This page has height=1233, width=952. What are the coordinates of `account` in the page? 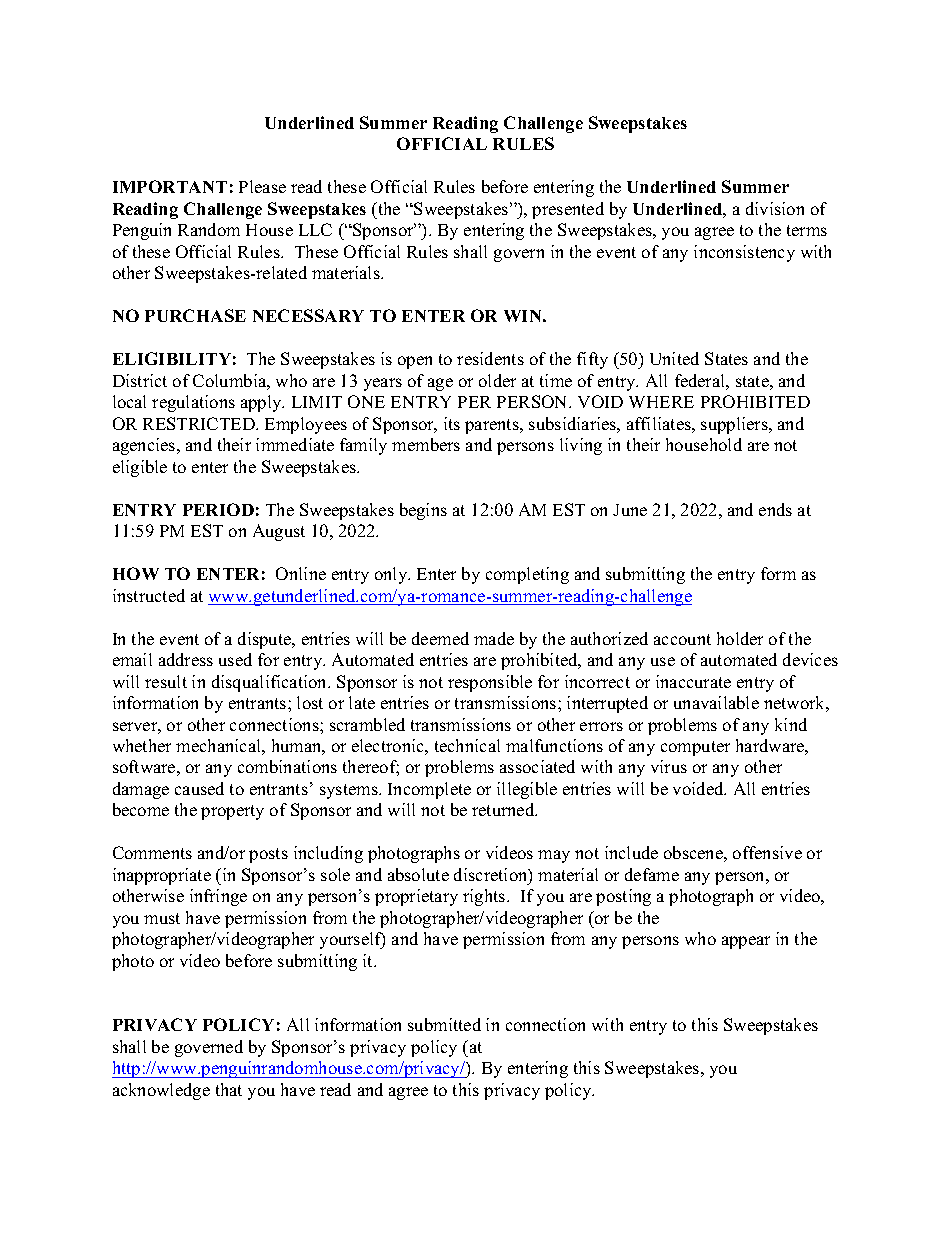 It's located at (682, 639).
